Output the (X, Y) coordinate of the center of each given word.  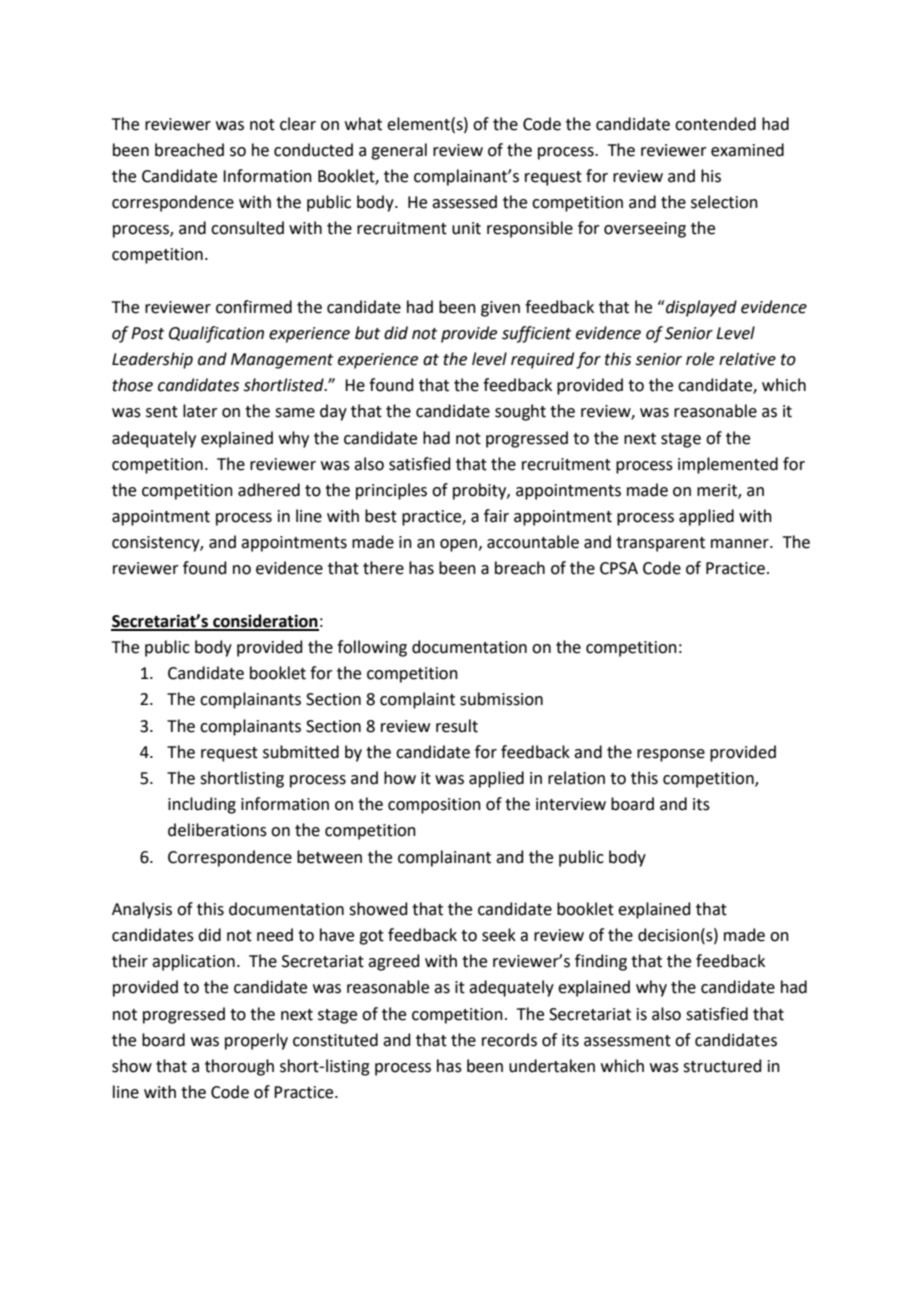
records (509, 1040)
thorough (239, 1067)
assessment (627, 1041)
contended (715, 124)
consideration (265, 622)
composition (434, 806)
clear (298, 124)
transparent (660, 544)
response (671, 755)
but (367, 333)
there (383, 568)
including (202, 805)
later (200, 411)
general (399, 151)
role (700, 359)
